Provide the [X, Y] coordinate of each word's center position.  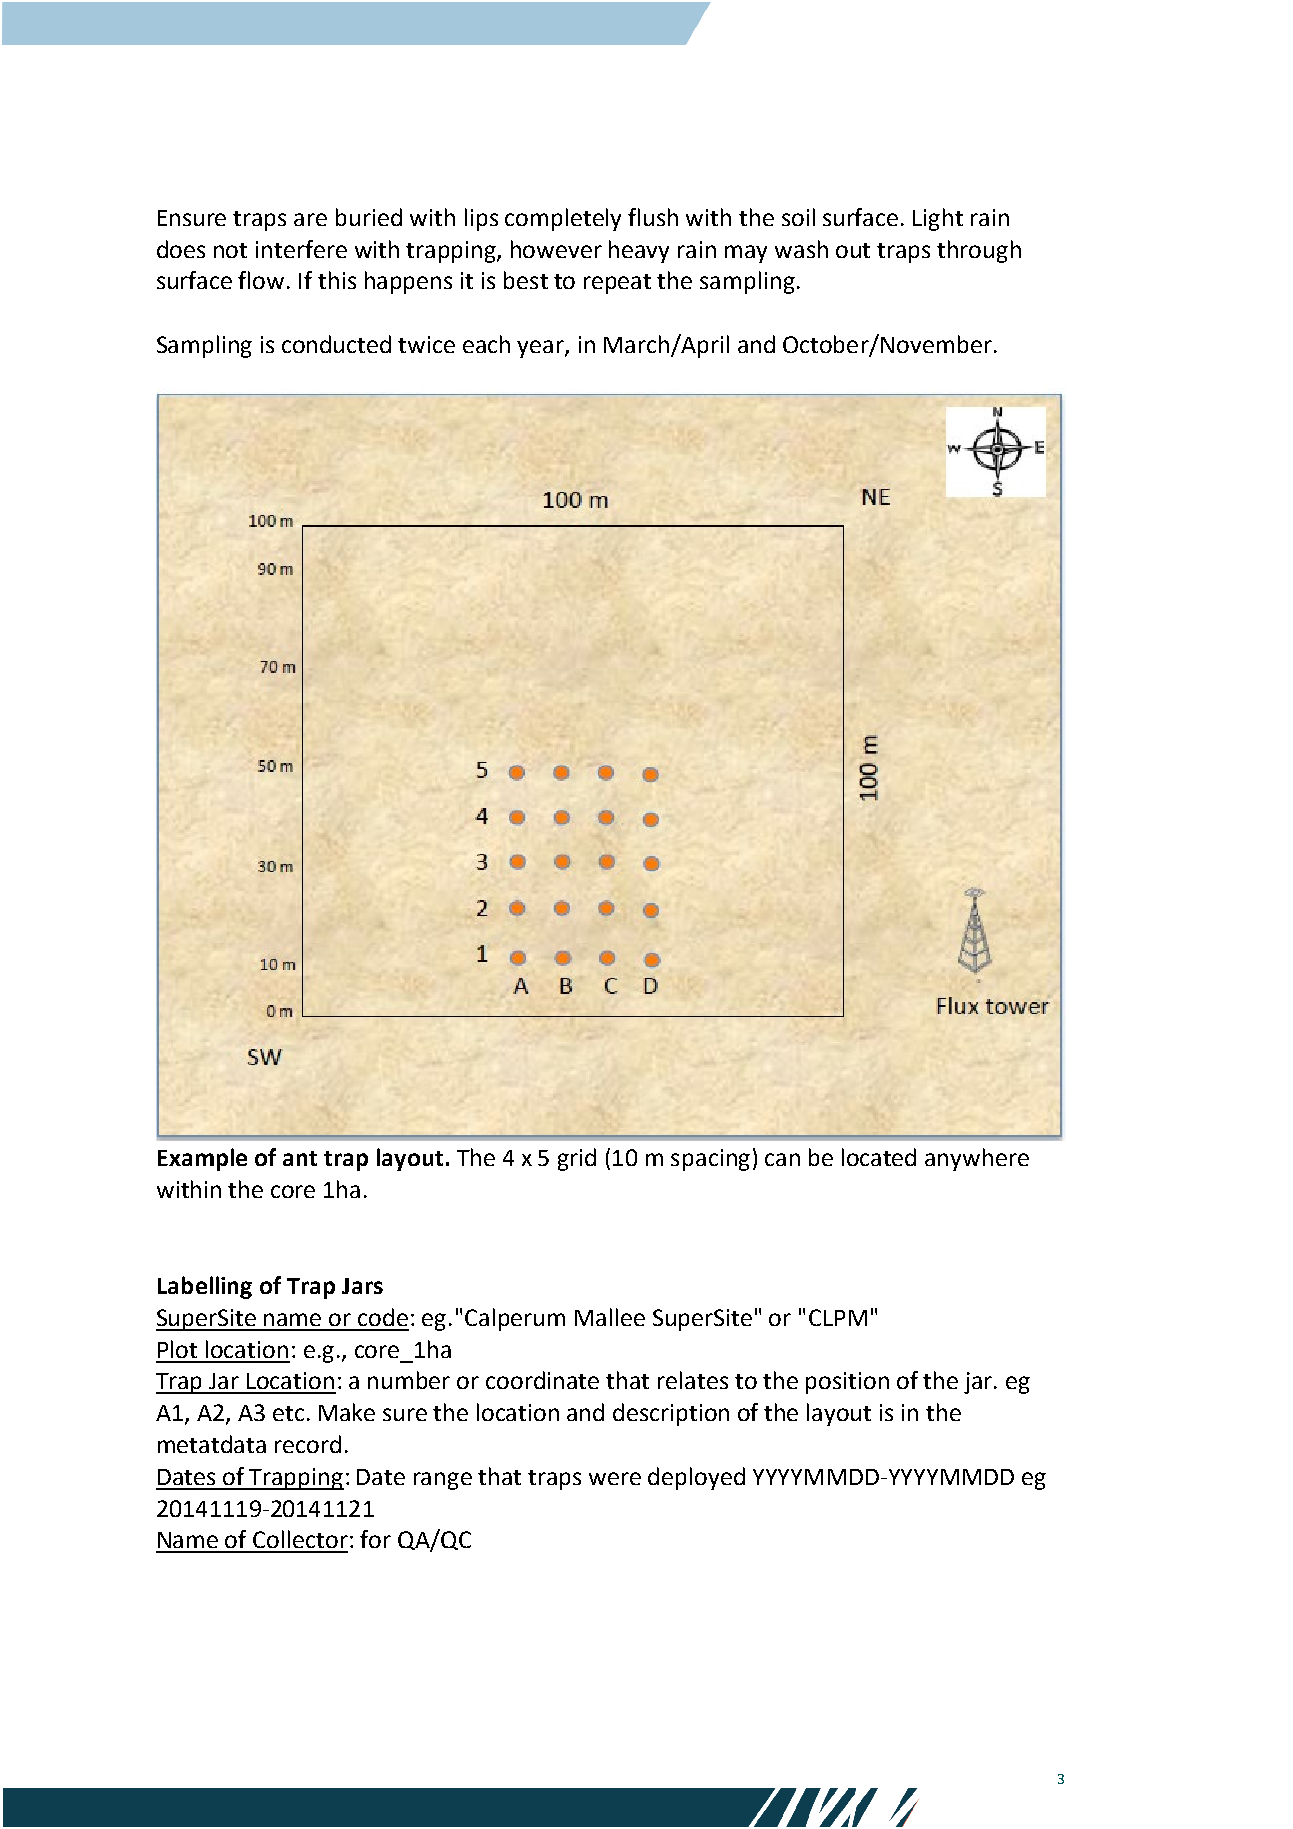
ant [300, 1158]
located [879, 1157]
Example [202, 1159]
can [782, 1159]
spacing [710, 1160]
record [308, 1444]
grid [577, 1159]
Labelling [205, 1287]
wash [801, 249]
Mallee [610, 1317]
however [556, 249]
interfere [301, 249]
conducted [336, 344]
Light [938, 219]
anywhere [977, 1159]
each [486, 344]
